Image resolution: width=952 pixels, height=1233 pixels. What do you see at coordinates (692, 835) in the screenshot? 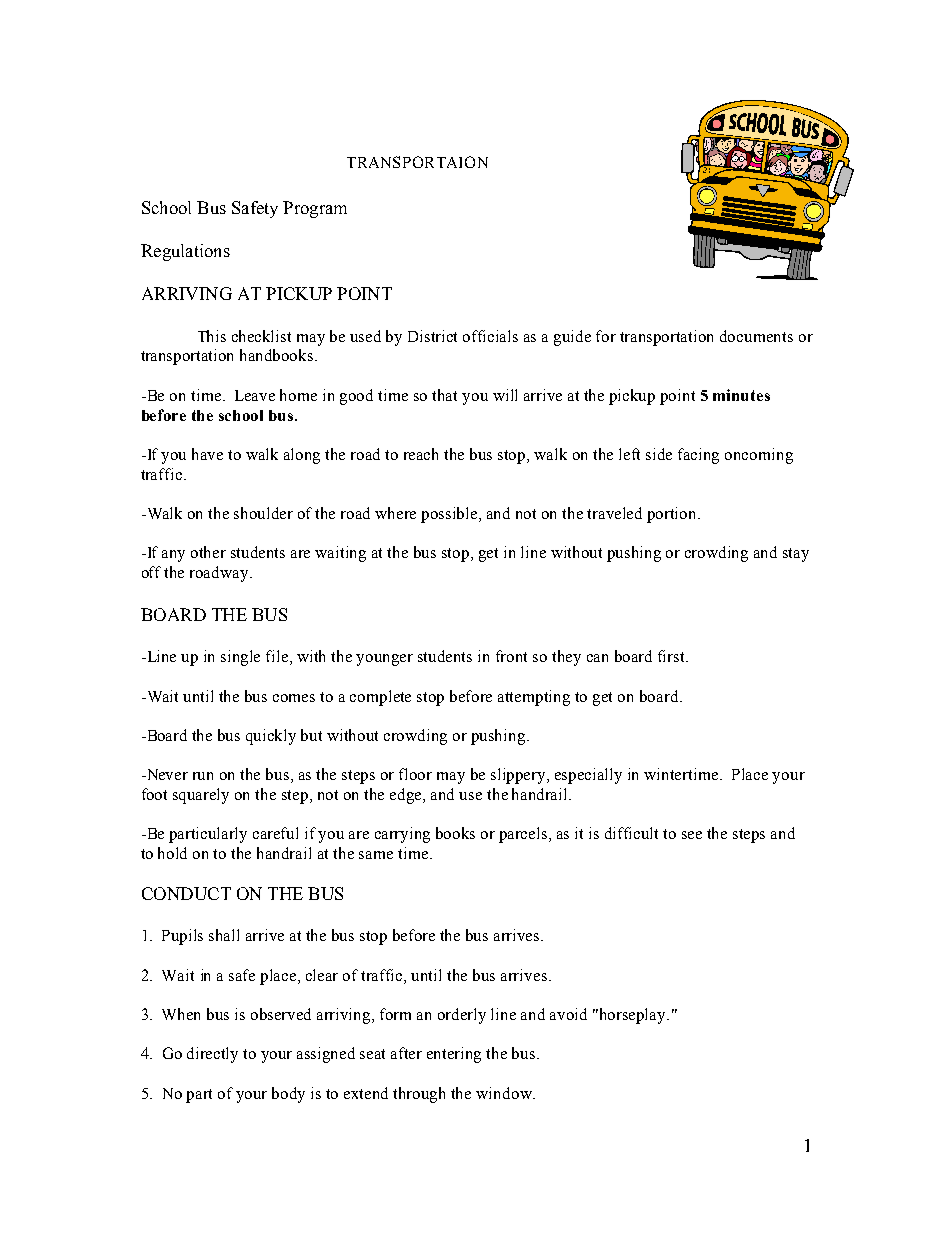
I see `see` at bounding box center [692, 835].
